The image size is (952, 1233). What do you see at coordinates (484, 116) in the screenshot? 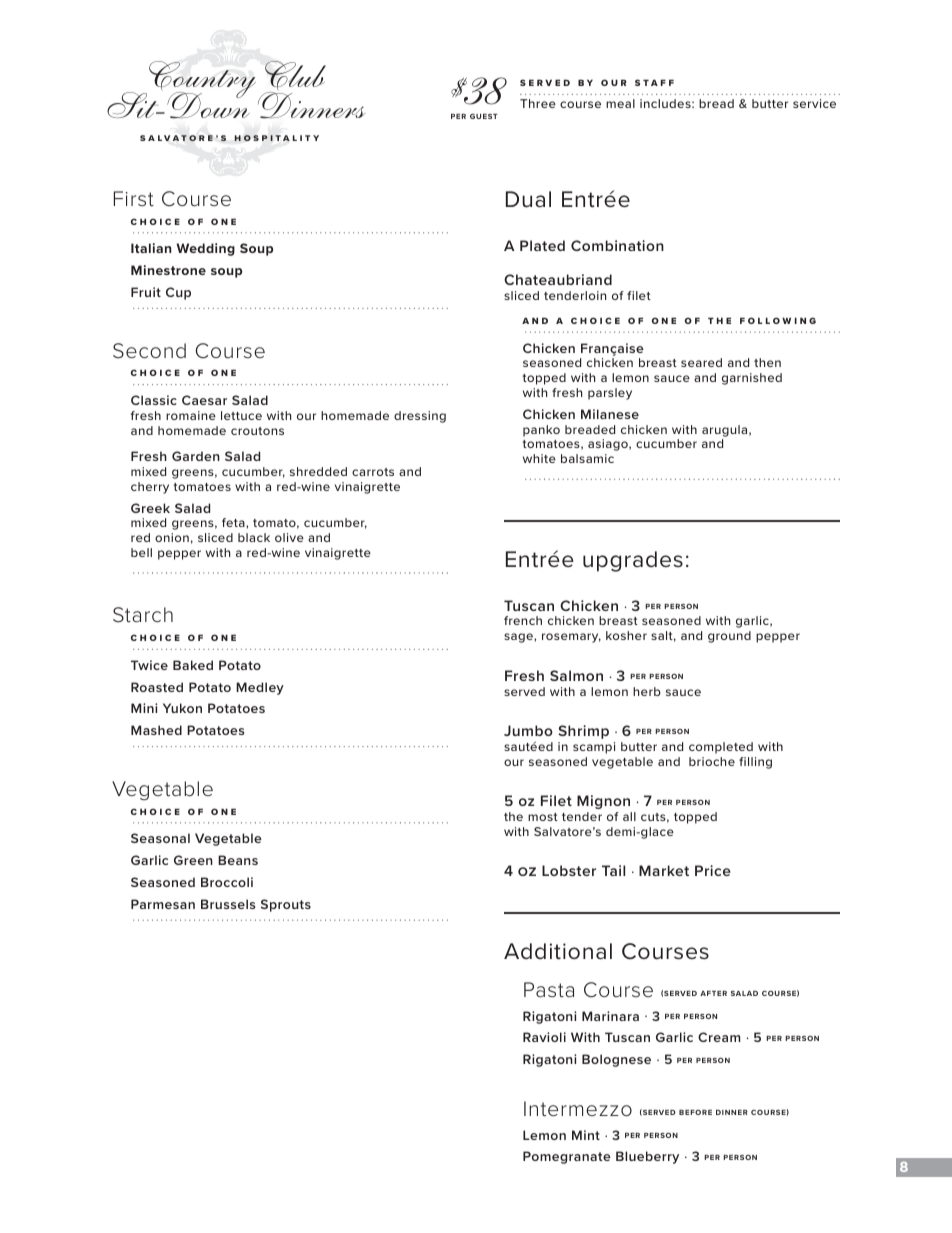
I see `GUEST` at bounding box center [484, 116].
